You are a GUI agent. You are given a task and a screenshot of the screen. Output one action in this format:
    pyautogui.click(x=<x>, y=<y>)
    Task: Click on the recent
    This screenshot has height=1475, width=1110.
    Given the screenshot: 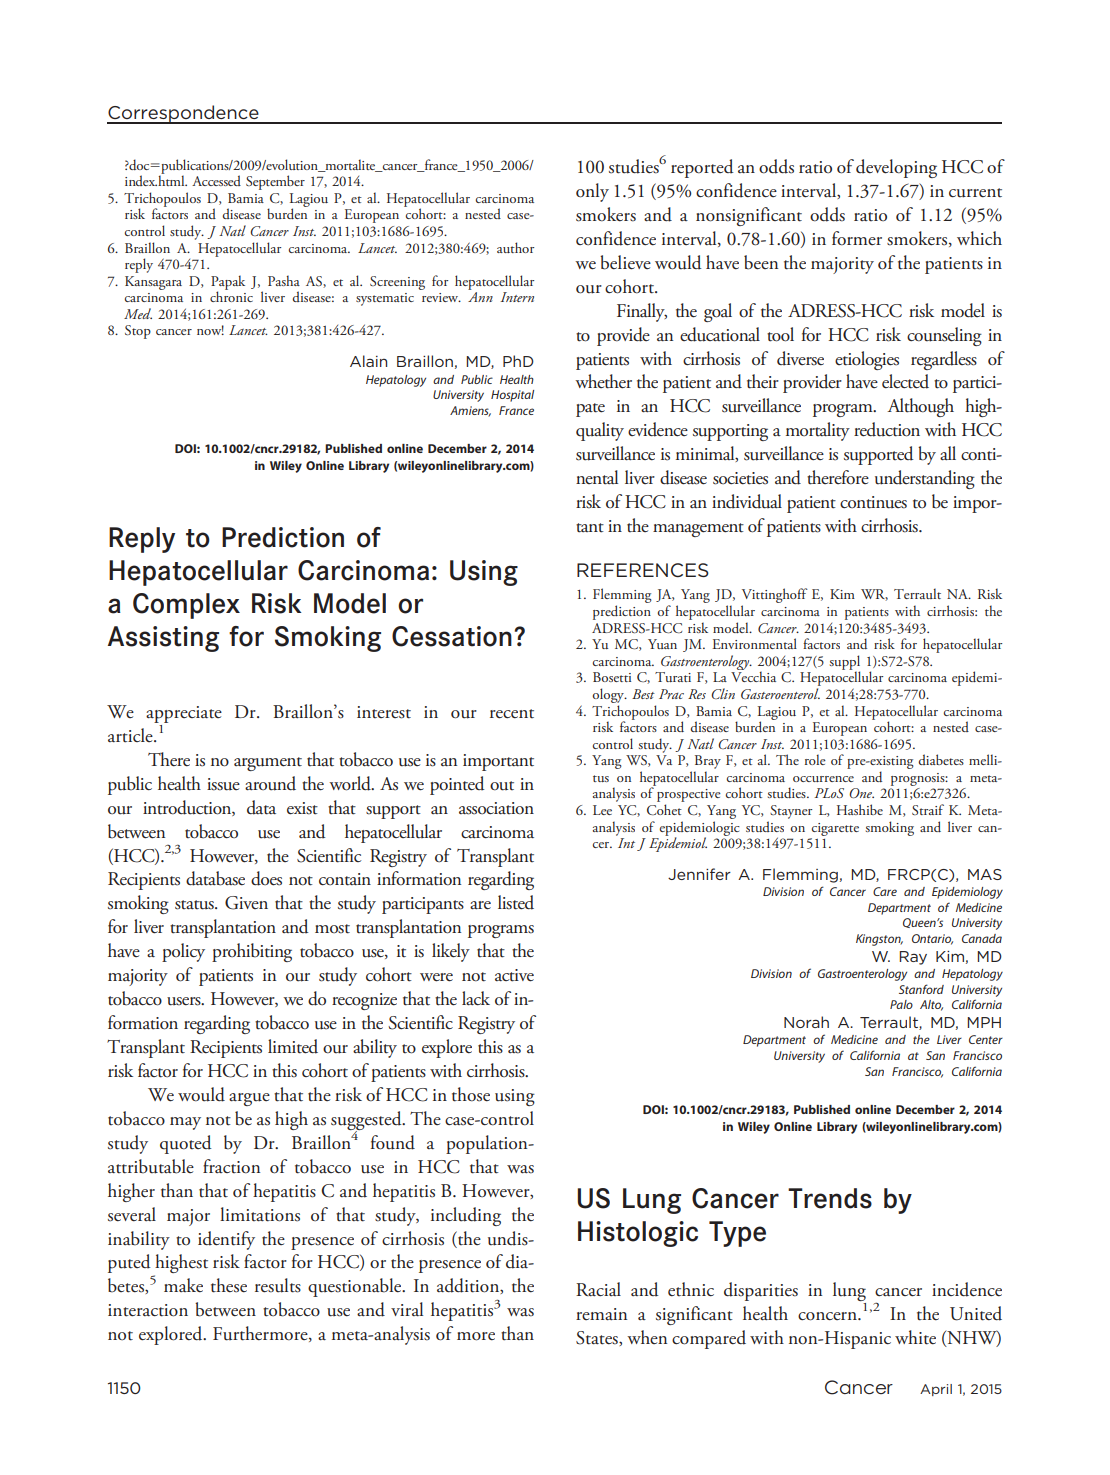 What is the action you would take?
    pyautogui.click(x=512, y=714)
